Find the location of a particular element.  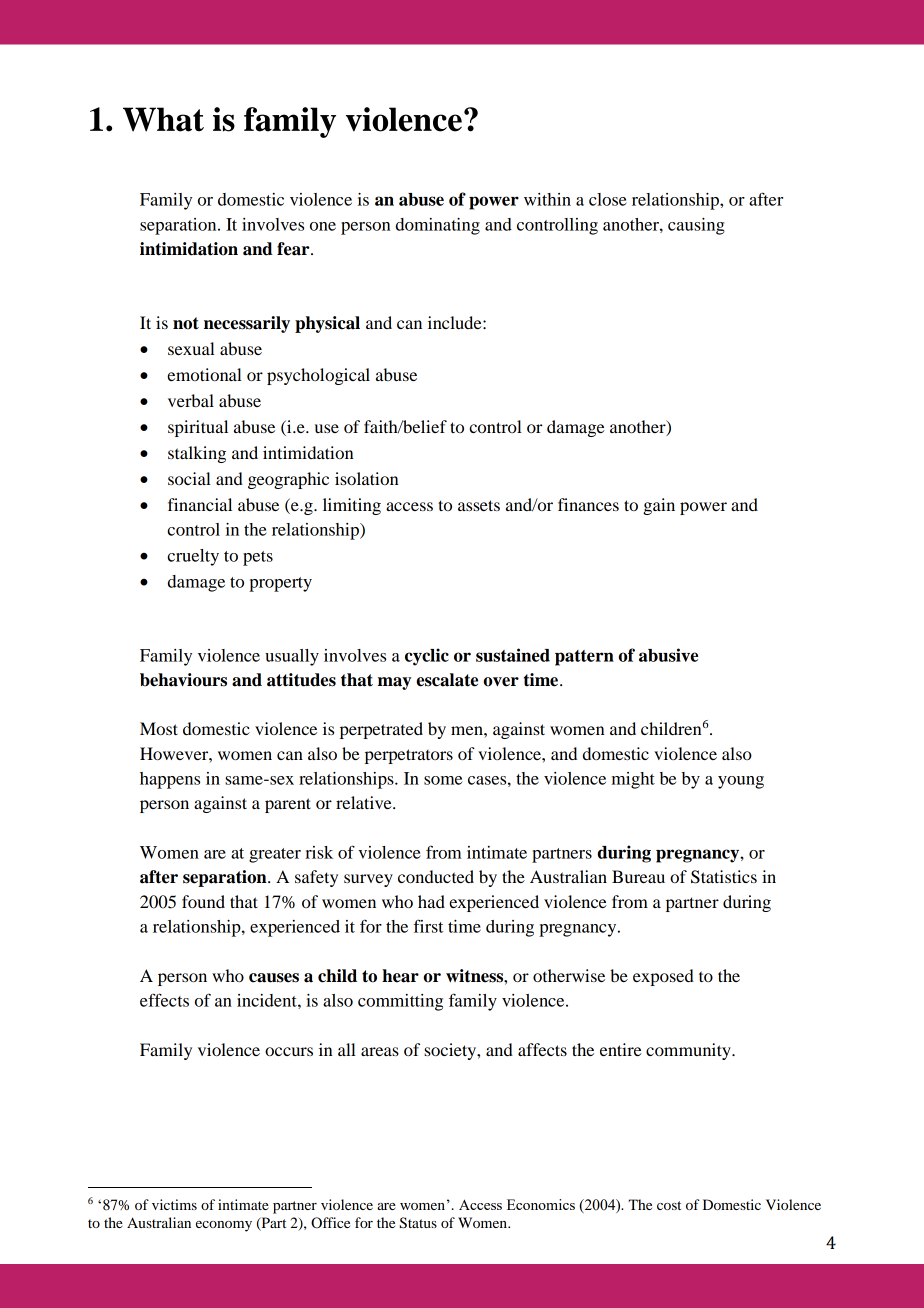

abusive is located at coordinates (668, 655).
